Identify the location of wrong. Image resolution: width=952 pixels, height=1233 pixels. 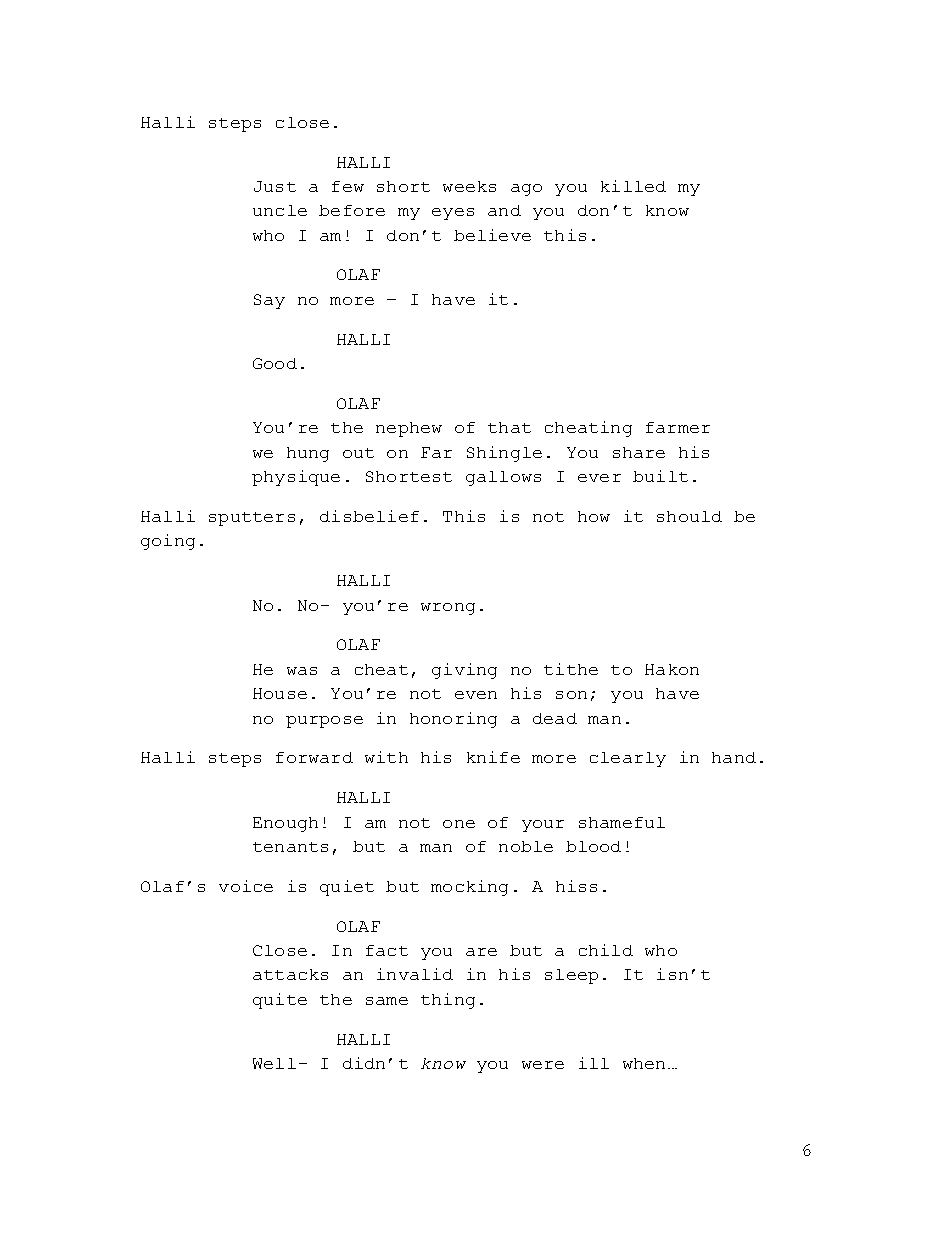
(448, 609).
